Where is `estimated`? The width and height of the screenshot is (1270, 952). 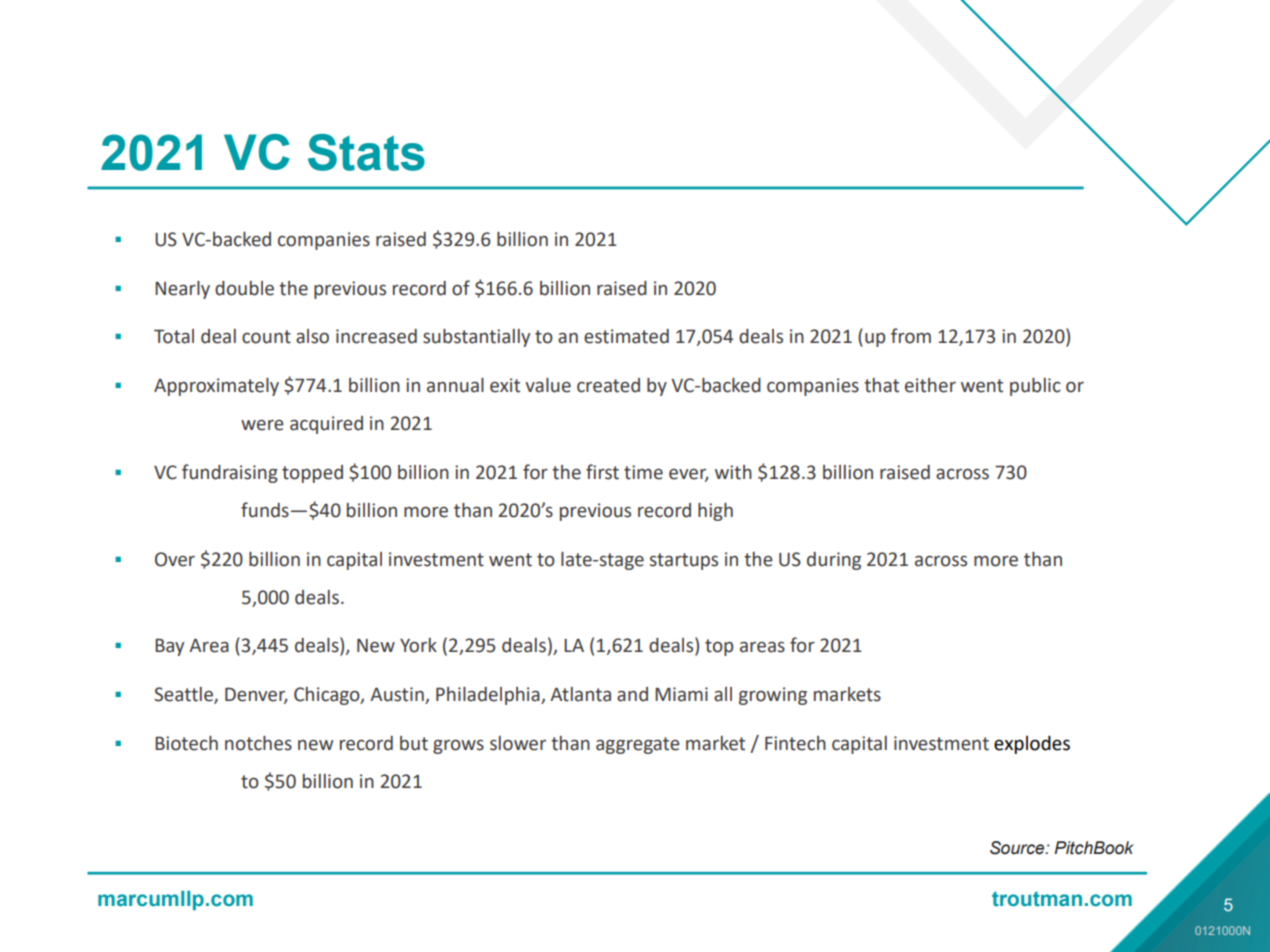
estimated is located at coordinates (626, 336).
